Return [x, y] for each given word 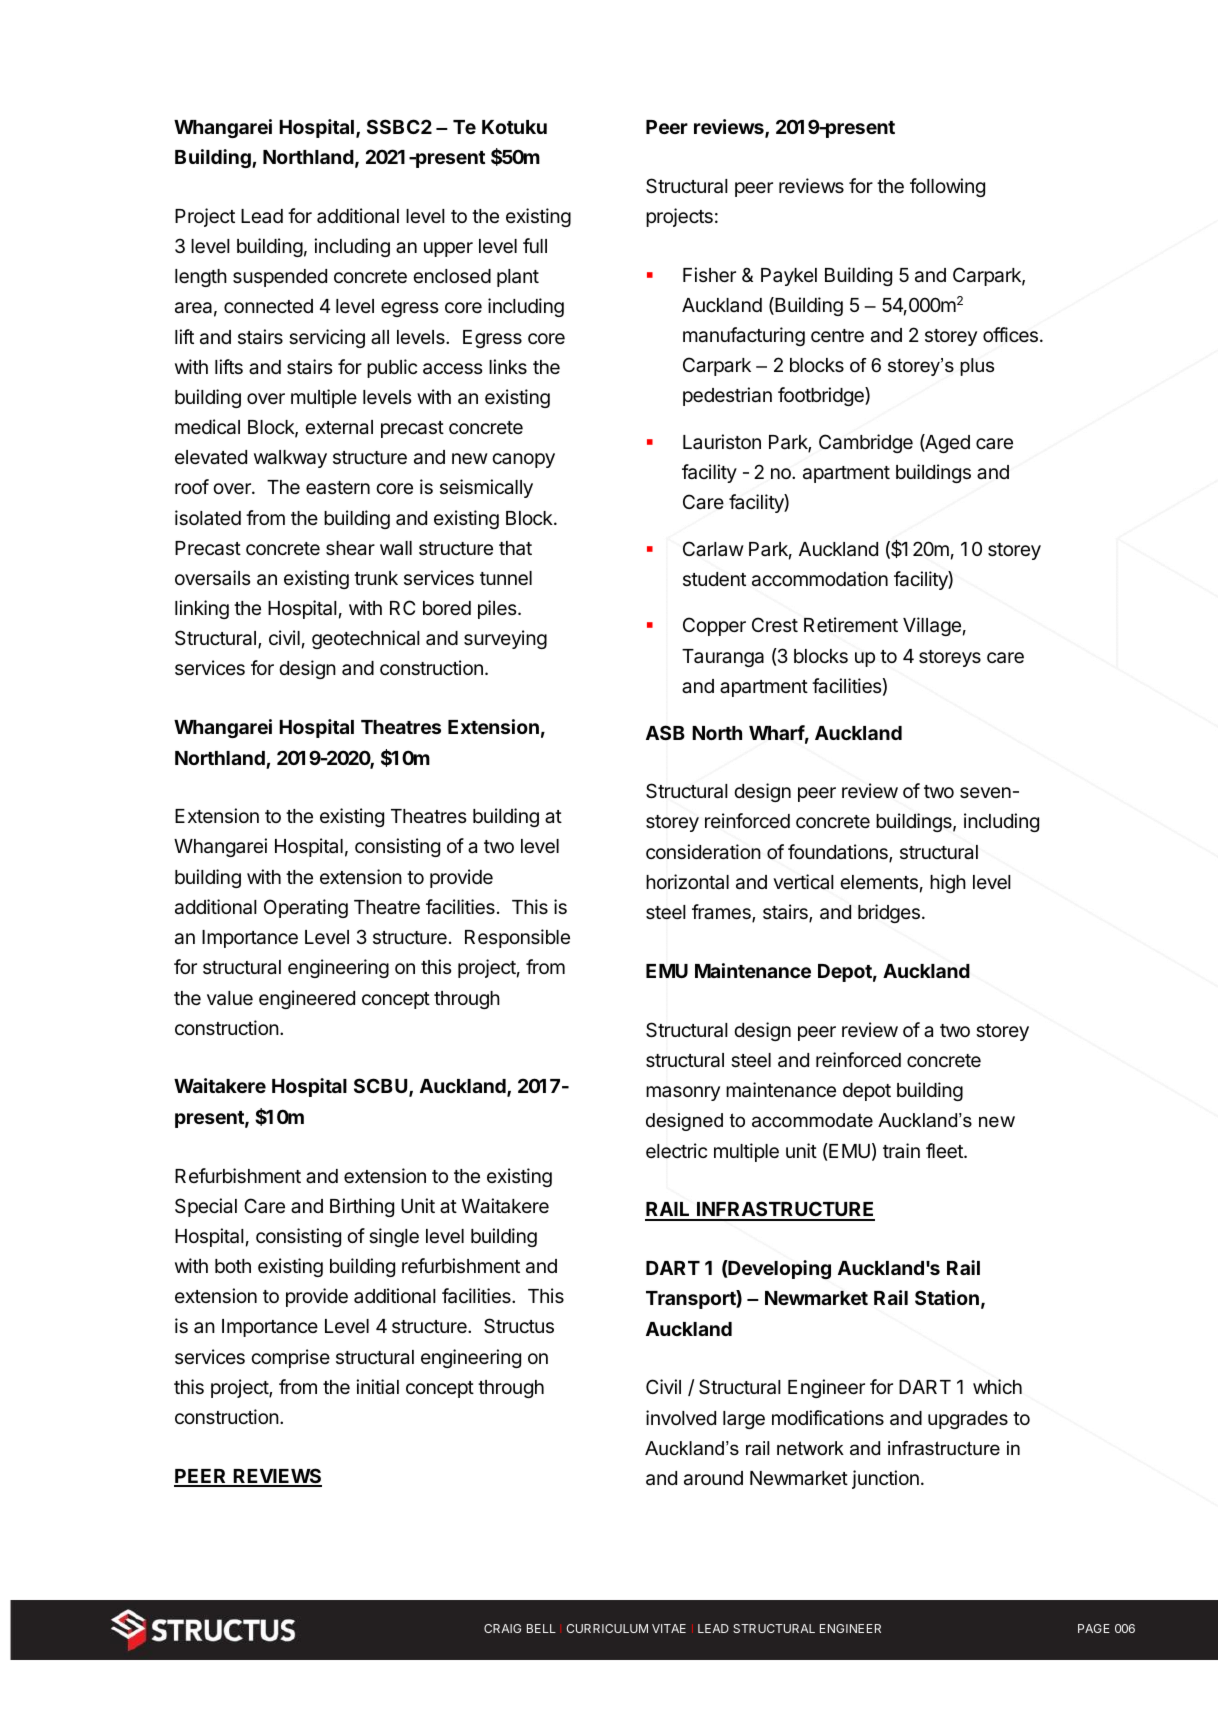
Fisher [709, 274]
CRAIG [502, 1628]
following [947, 187]
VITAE [669, 1628]
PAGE [1094, 1628]
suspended [280, 278]
